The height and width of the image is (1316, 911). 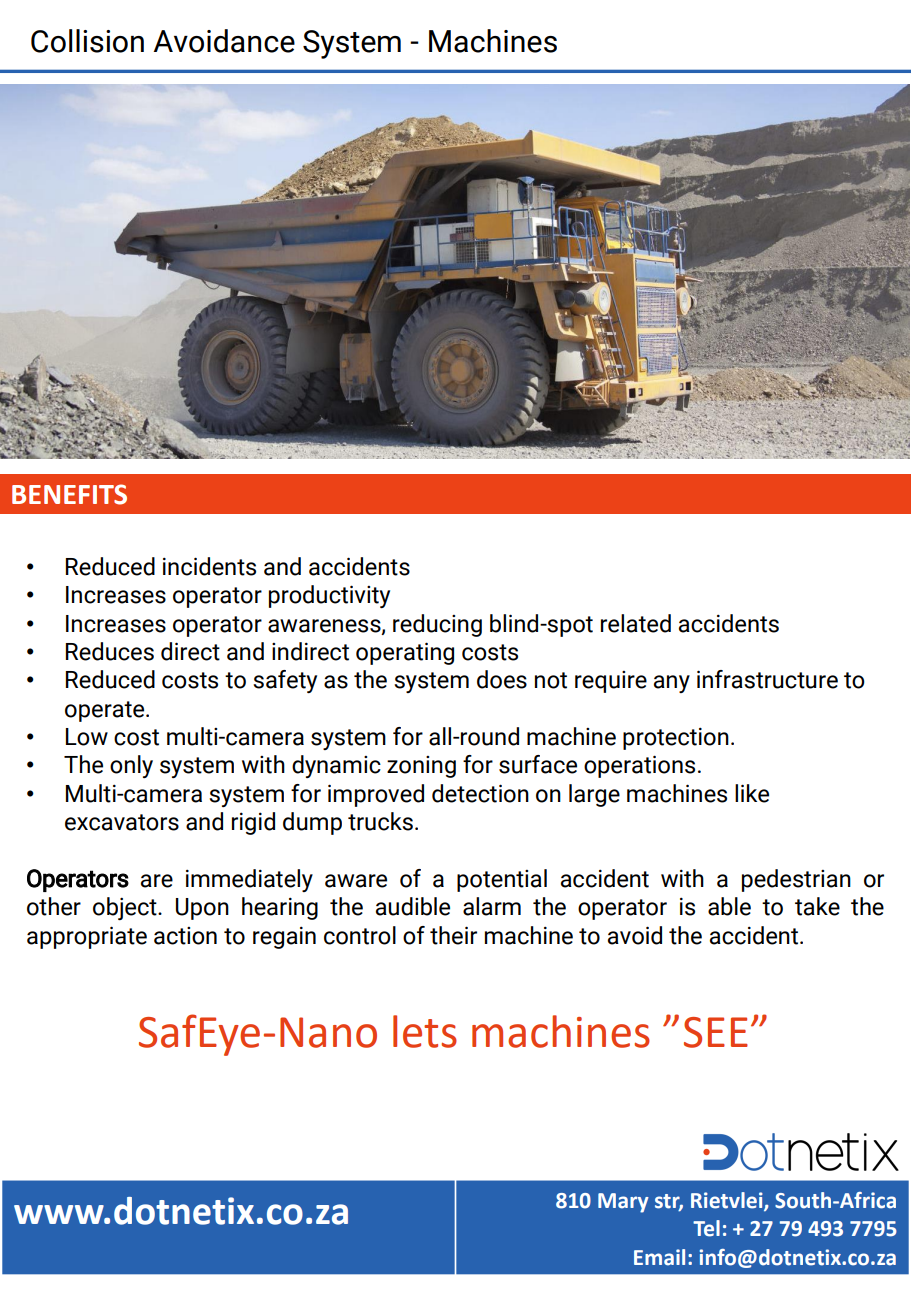 I want to click on BENEFITS, so click(x=69, y=494).
